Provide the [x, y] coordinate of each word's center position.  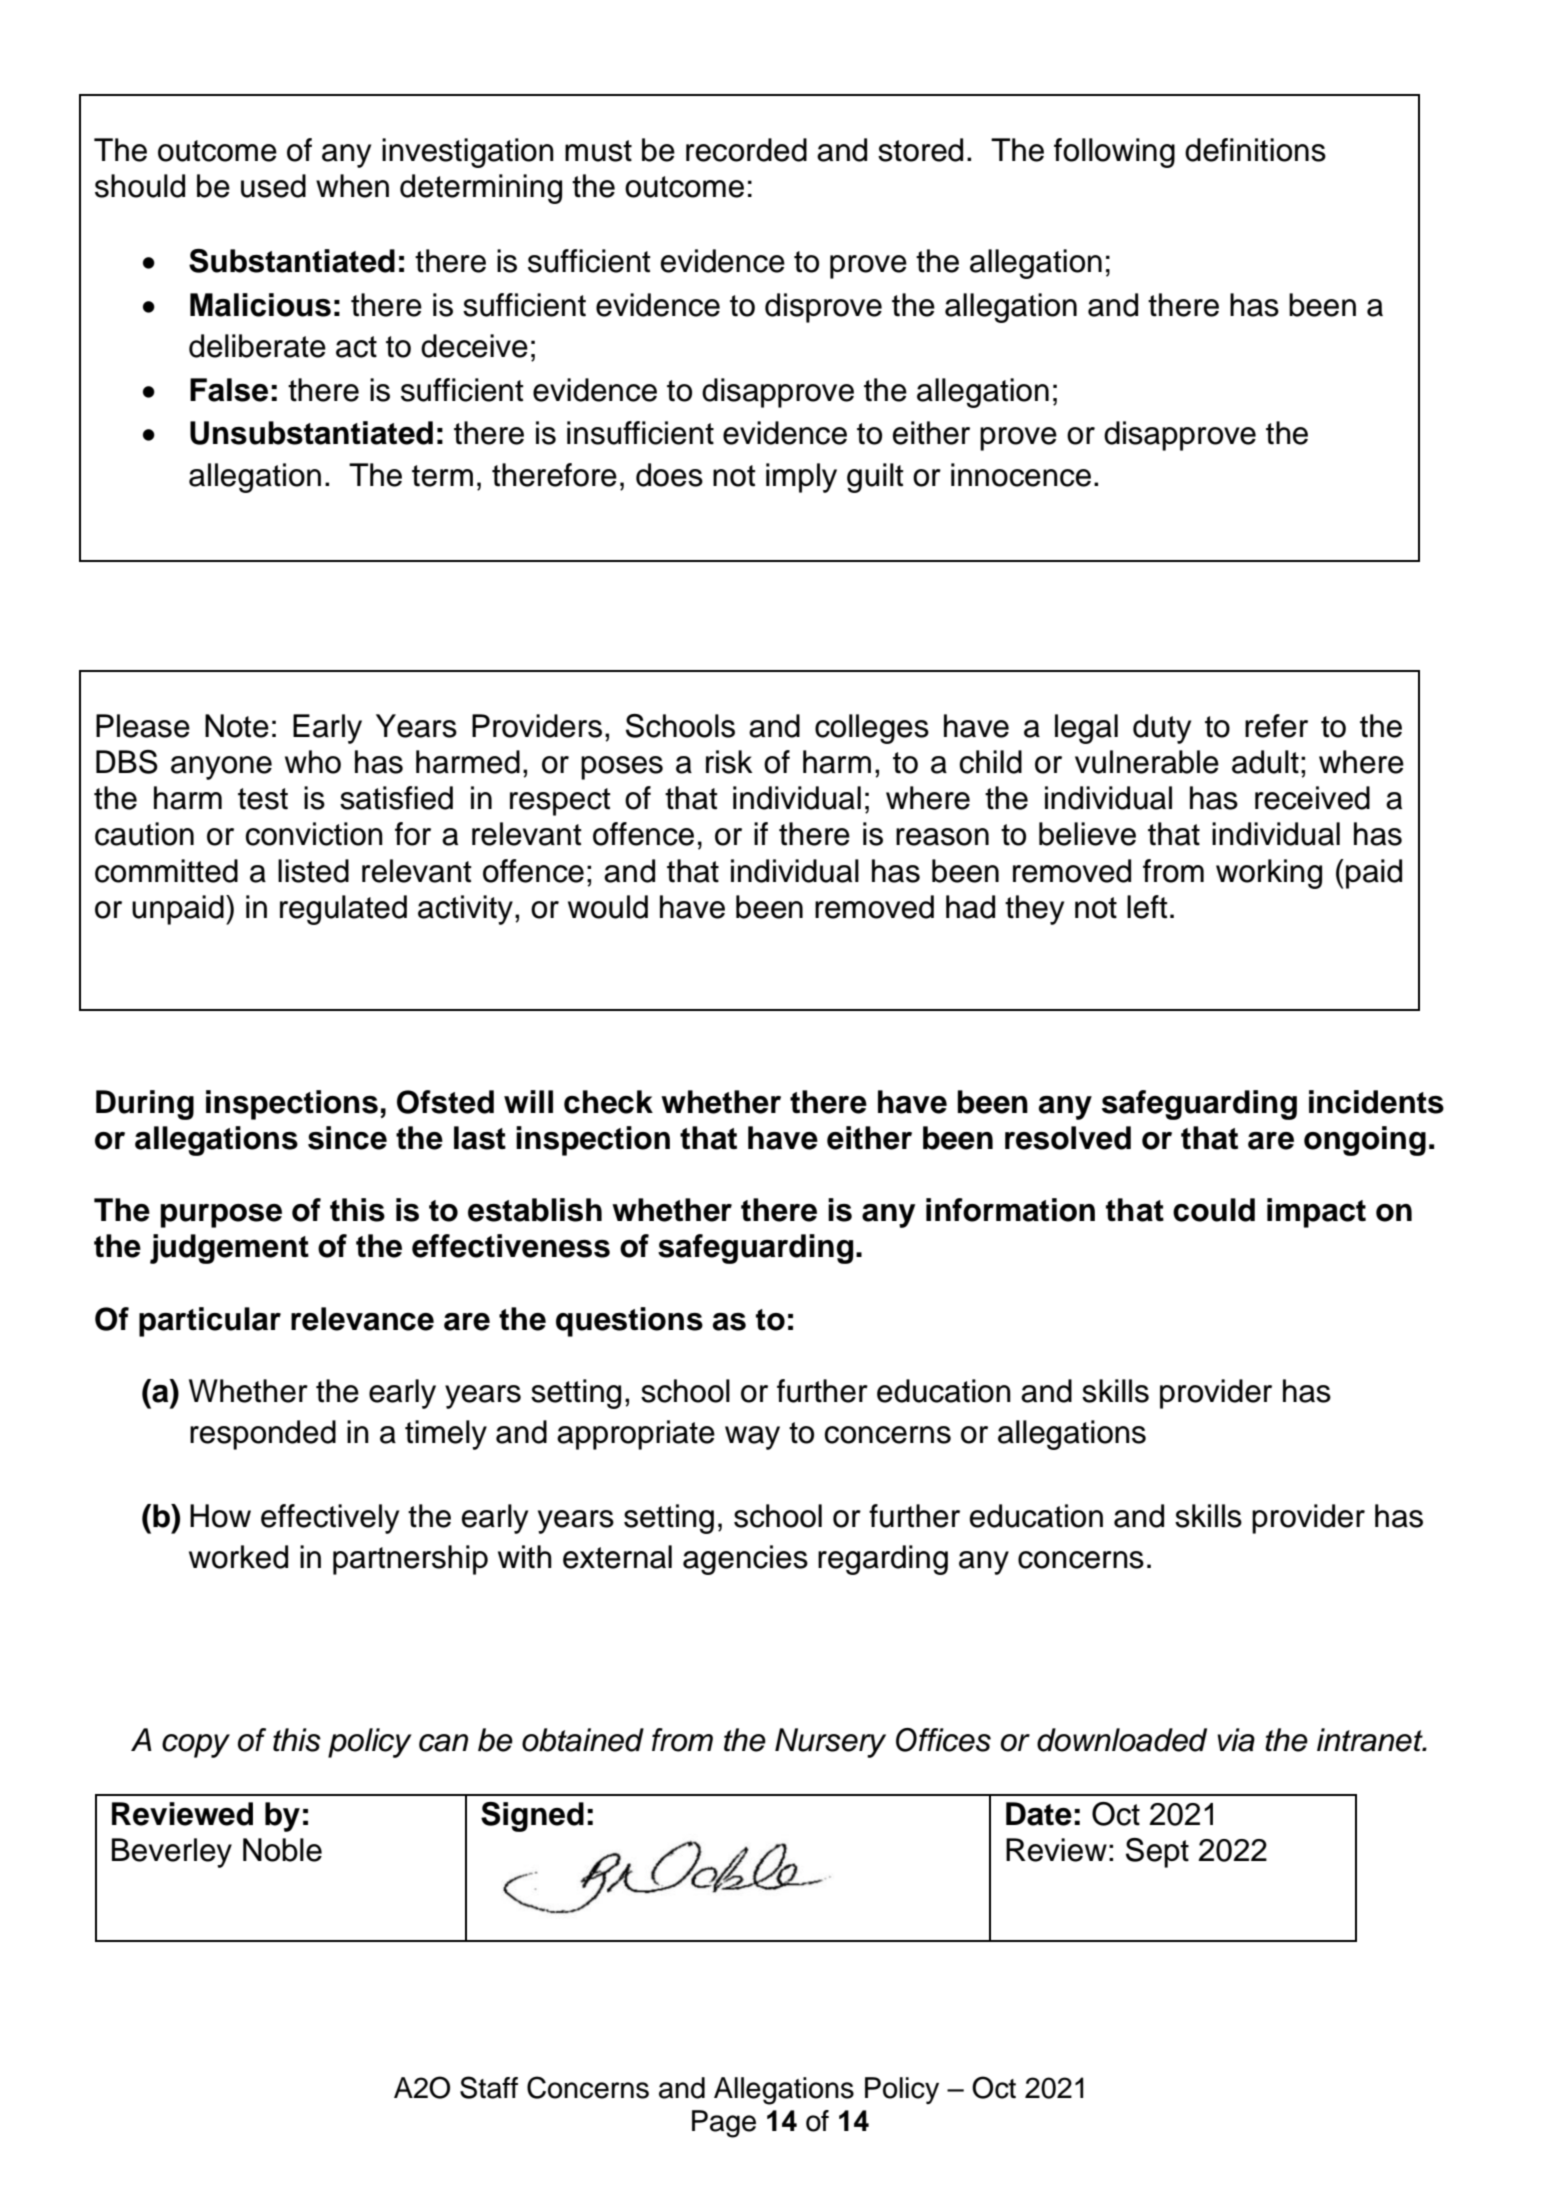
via [1236, 1740]
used [273, 186]
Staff [489, 2087]
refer [1276, 726]
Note [237, 726]
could [1214, 1210]
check [608, 1102]
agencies [745, 1560]
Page [724, 2124]
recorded [746, 150]
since [347, 1138]
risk [729, 762]
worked [238, 1557]
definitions [1255, 150]
